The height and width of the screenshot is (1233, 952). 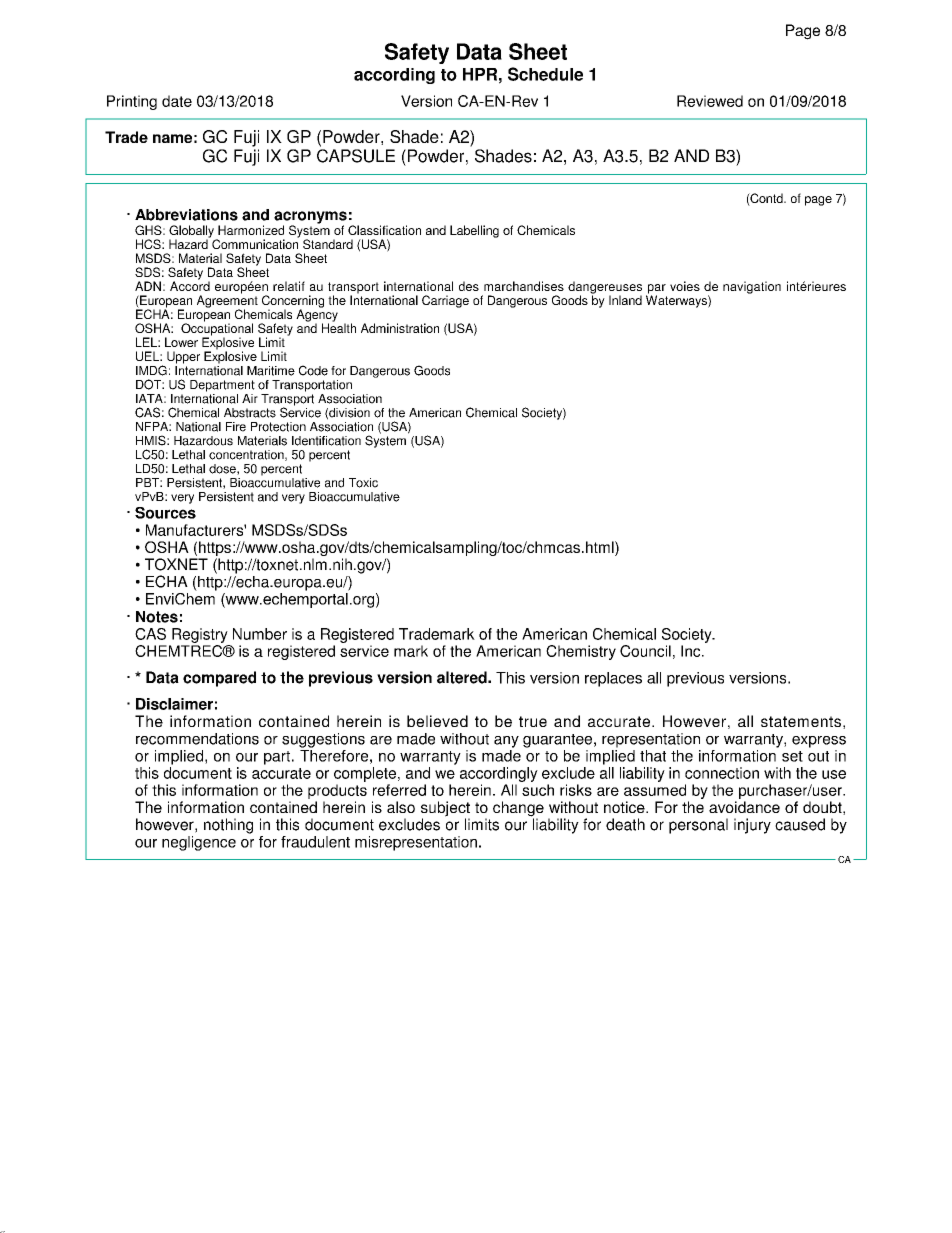 What do you see at coordinates (445, 810) in the screenshot?
I see `subject` at bounding box center [445, 810].
